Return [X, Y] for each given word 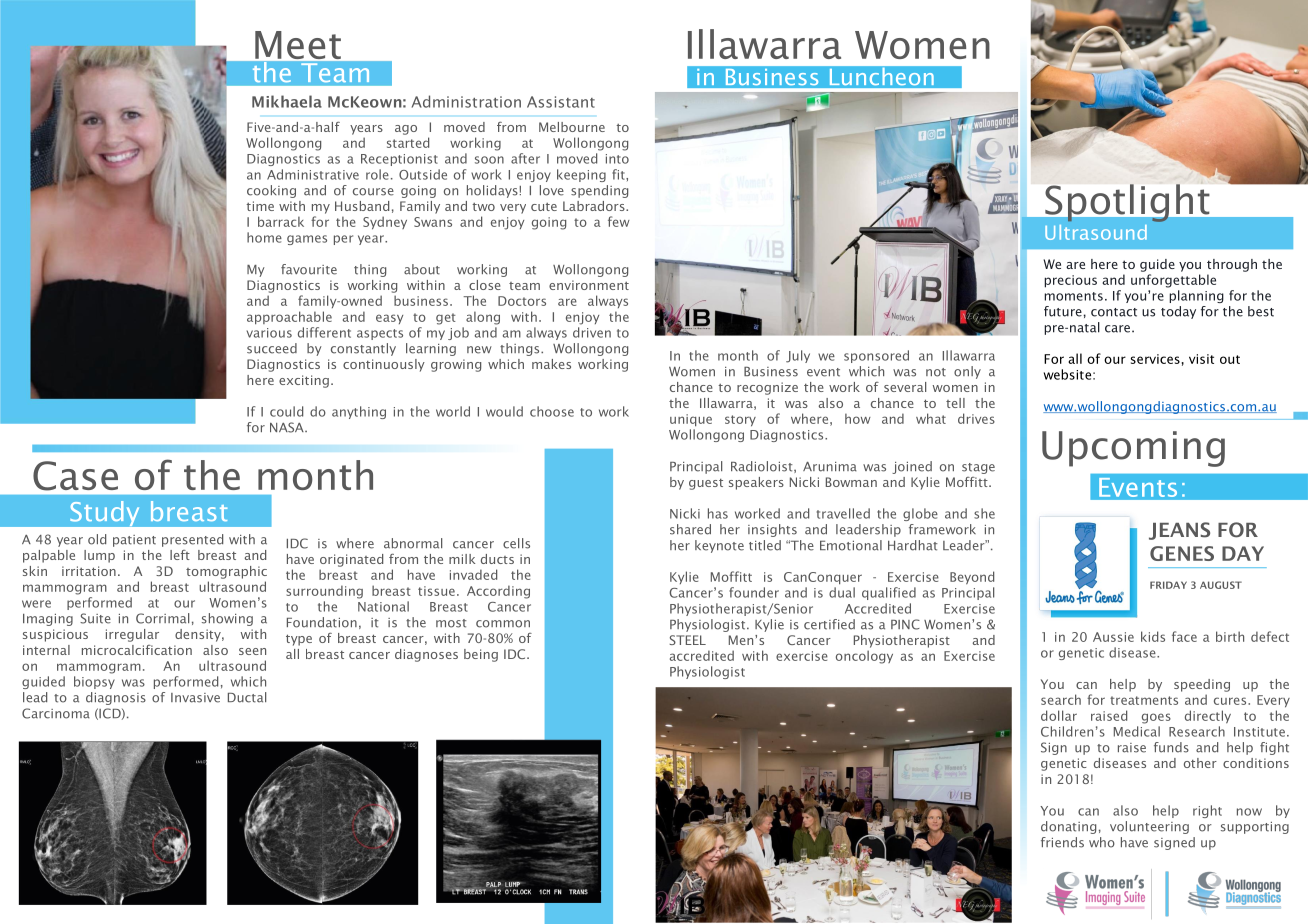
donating [1068, 827]
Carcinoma [56, 713]
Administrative [313, 174]
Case [75, 476]
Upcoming [1133, 449]
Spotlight [1127, 203]
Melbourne [572, 127]
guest [706, 484]
